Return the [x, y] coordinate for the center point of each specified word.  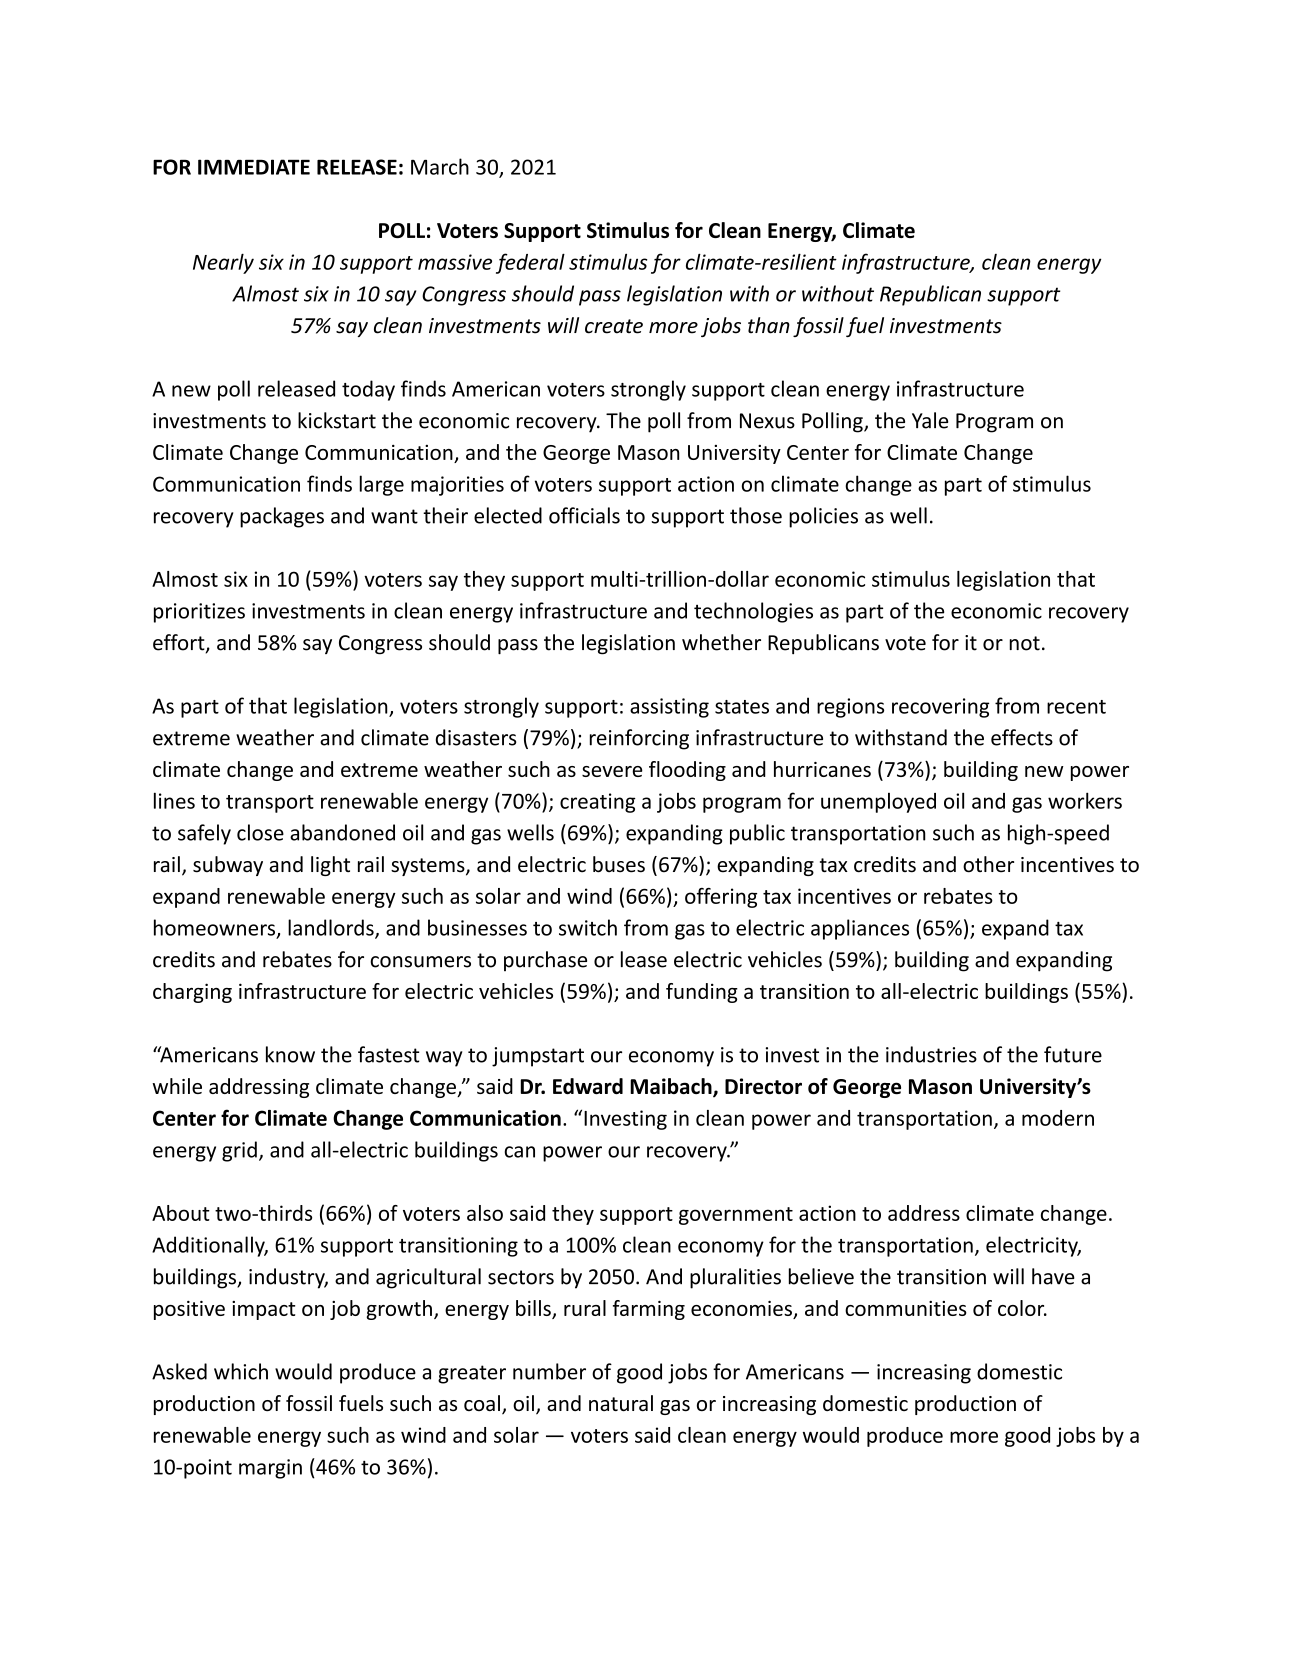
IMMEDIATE [254, 167]
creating [598, 803]
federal [530, 263]
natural [621, 1403]
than [769, 325]
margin [270, 1469]
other [988, 864]
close [260, 832]
